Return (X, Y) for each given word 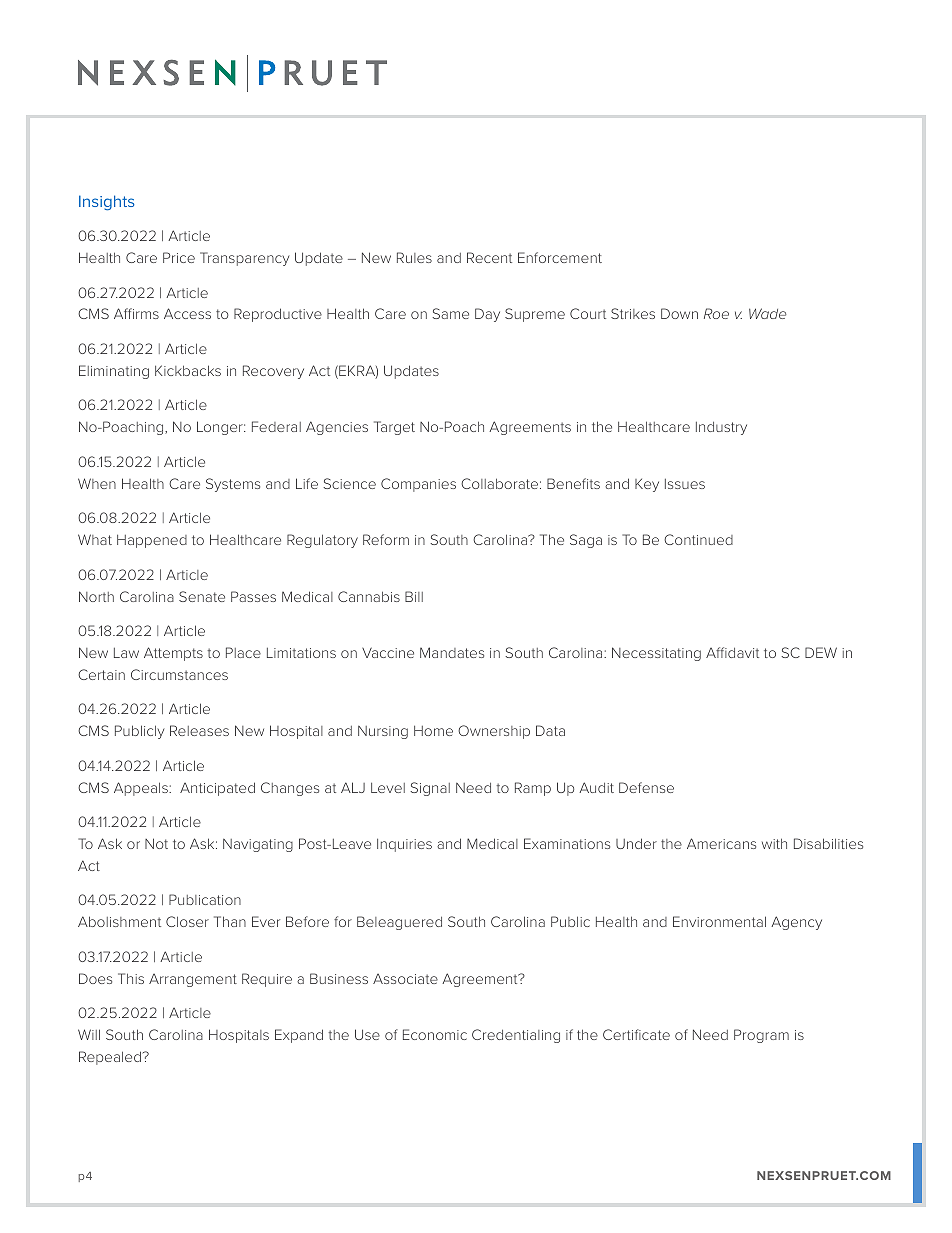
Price (179, 257)
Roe (716, 313)
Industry (721, 428)
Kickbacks (188, 370)
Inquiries (404, 845)
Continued (698, 539)
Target (394, 428)
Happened (152, 541)
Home (433, 731)
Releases (199, 730)
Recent (489, 257)
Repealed (110, 1058)
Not (156, 843)
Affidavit (732, 652)
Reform (386, 539)
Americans (721, 843)
